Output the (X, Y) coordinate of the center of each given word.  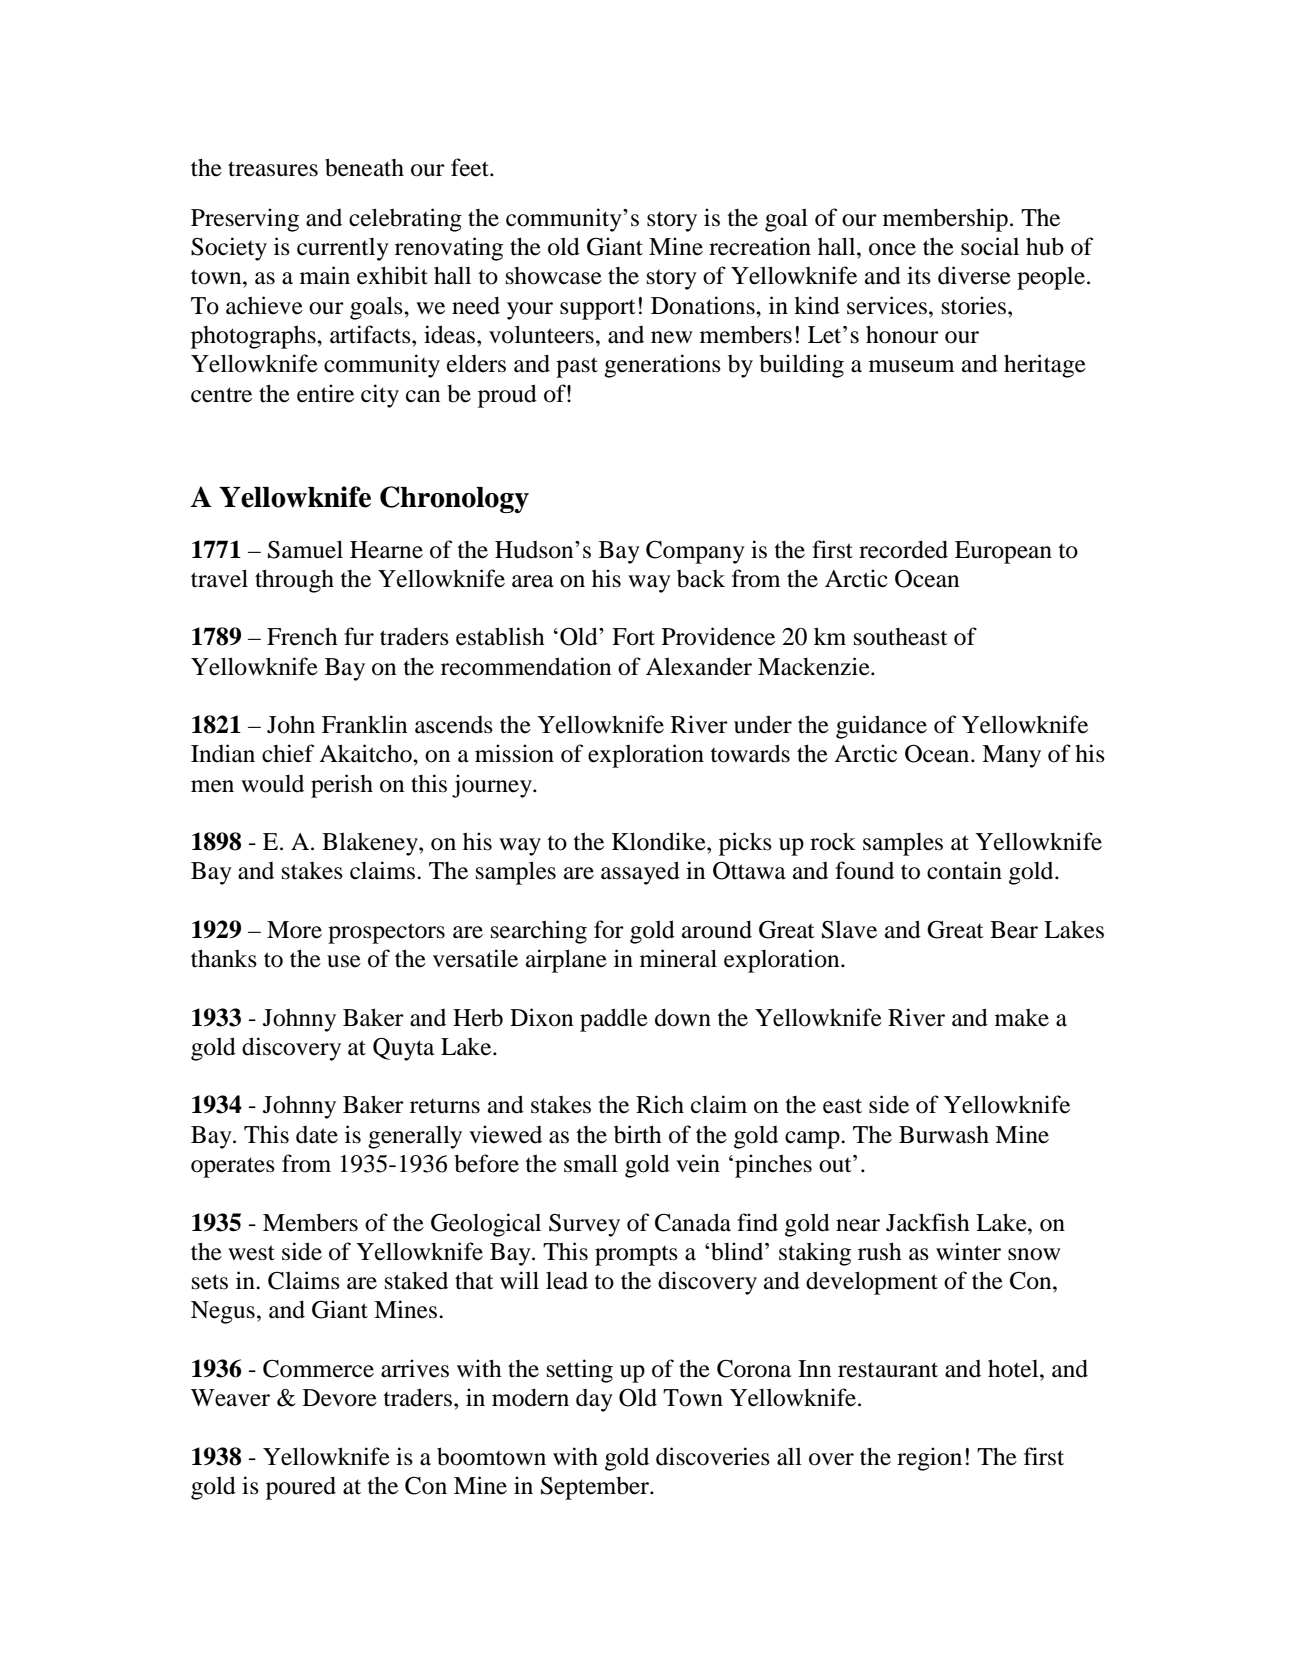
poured (301, 1488)
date (317, 1135)
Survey (584, 1225)
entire (325, 393)
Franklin (364, 724)
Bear (1014, 930)
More (294, 930)
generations (662, 366)
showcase (554, 276)
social (990, 246)
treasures (273, 169)
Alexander (699, 666)
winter (968, 1251)
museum (911, 366)
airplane (566, 961)
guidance (881, 727)
